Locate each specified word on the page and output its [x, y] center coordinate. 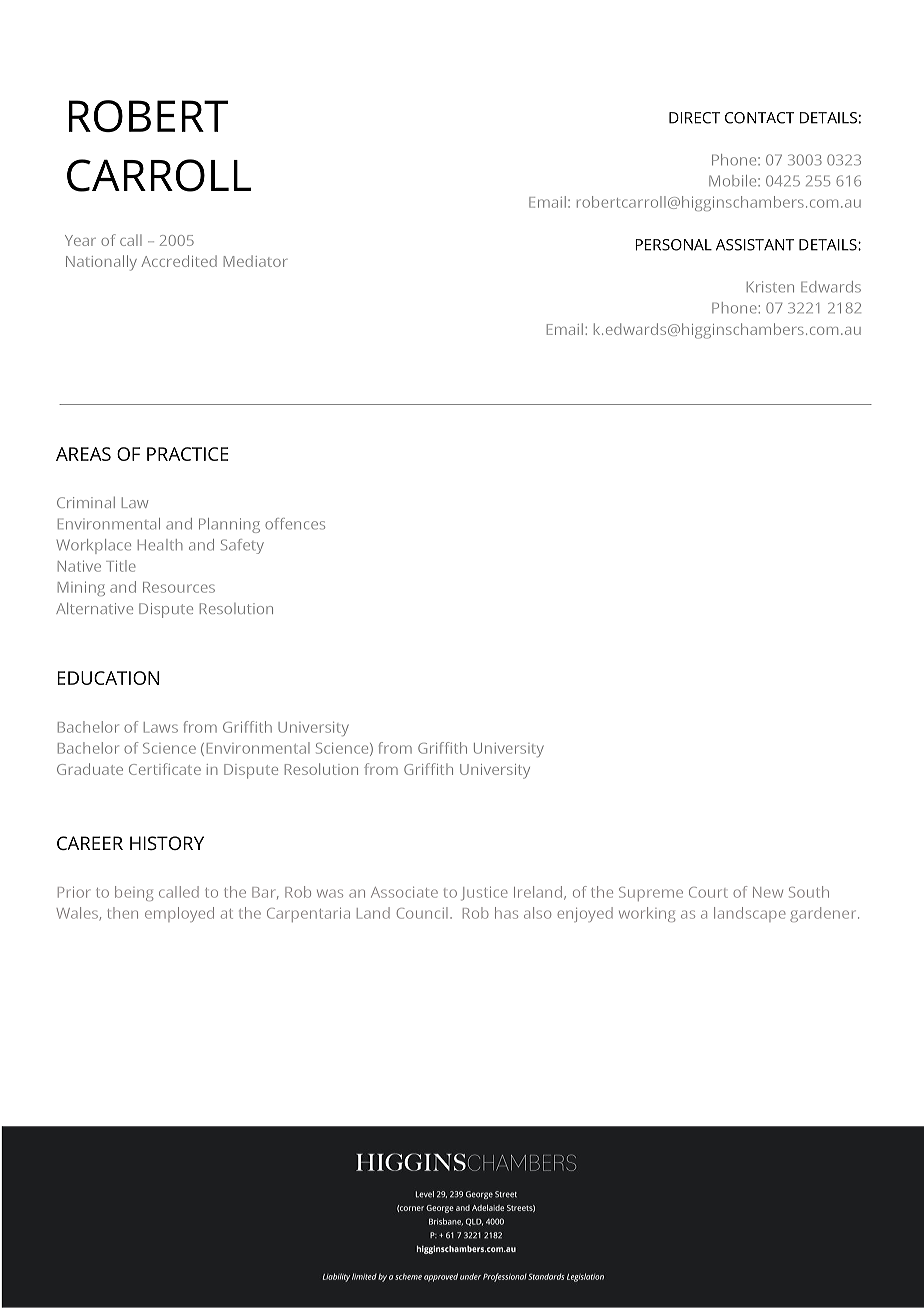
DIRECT [694, 118]
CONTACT [759, 118]
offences [295, 524]
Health [160, 545]
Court [708, 892]
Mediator [256, 261]
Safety [242, 546]
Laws [161, 727]
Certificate [165, 769]
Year [80, 240]
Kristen [770, 287]
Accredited [179, 261]
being [134, 893]
